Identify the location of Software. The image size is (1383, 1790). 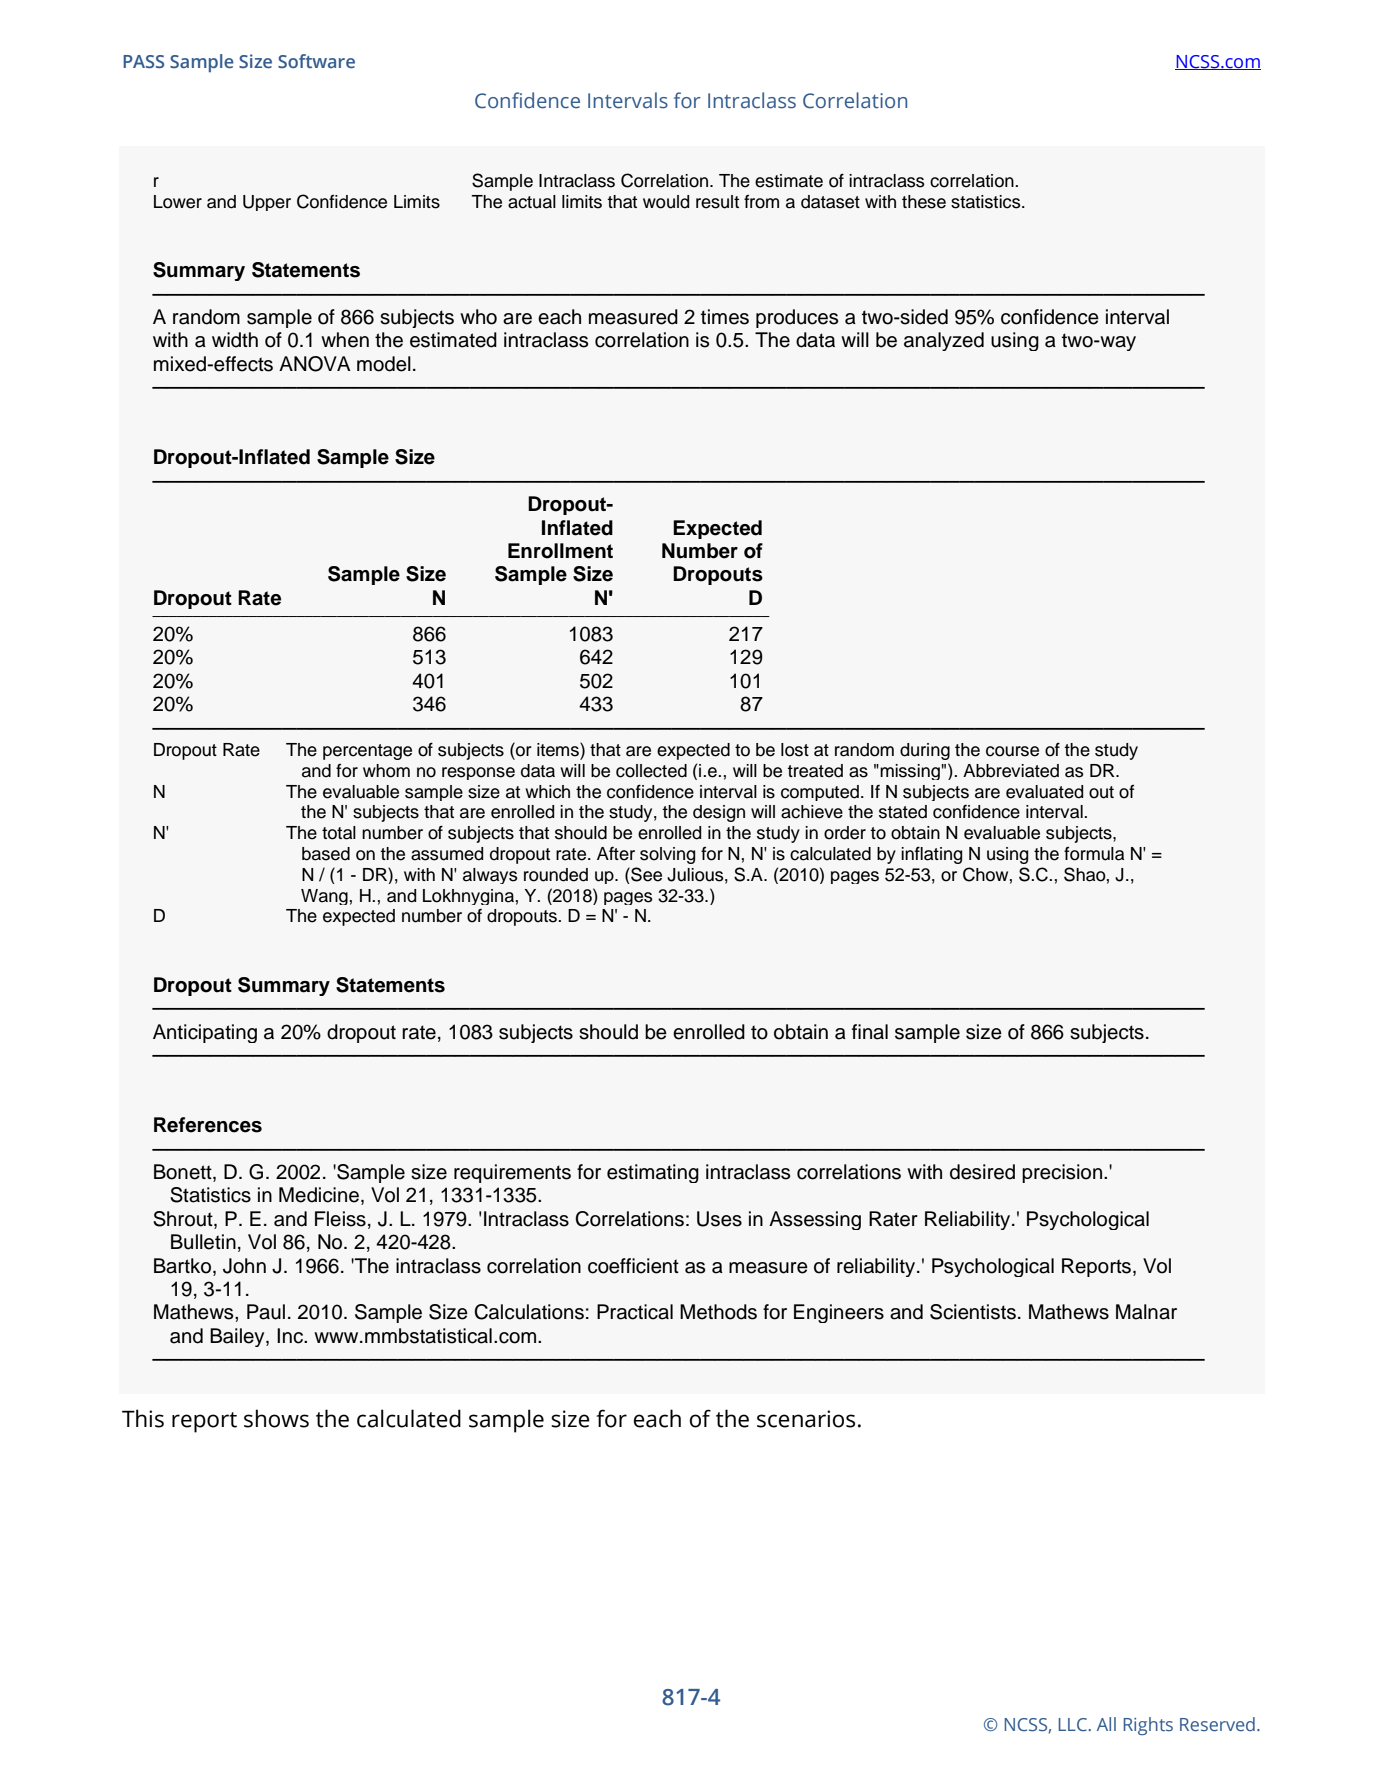
(316, 61).
